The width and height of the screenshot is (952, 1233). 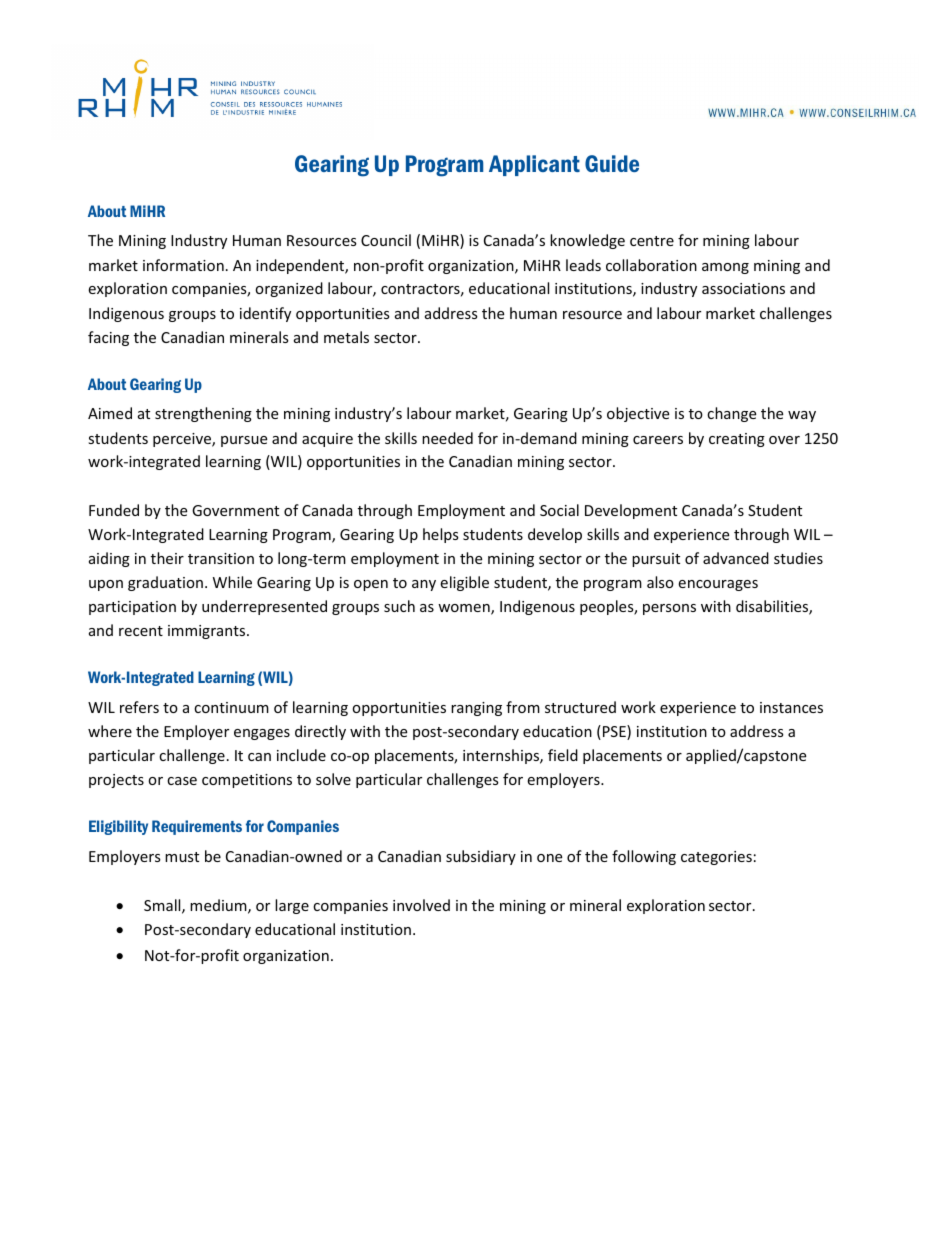 I want to click on involved, so click(x=421, y=905).
